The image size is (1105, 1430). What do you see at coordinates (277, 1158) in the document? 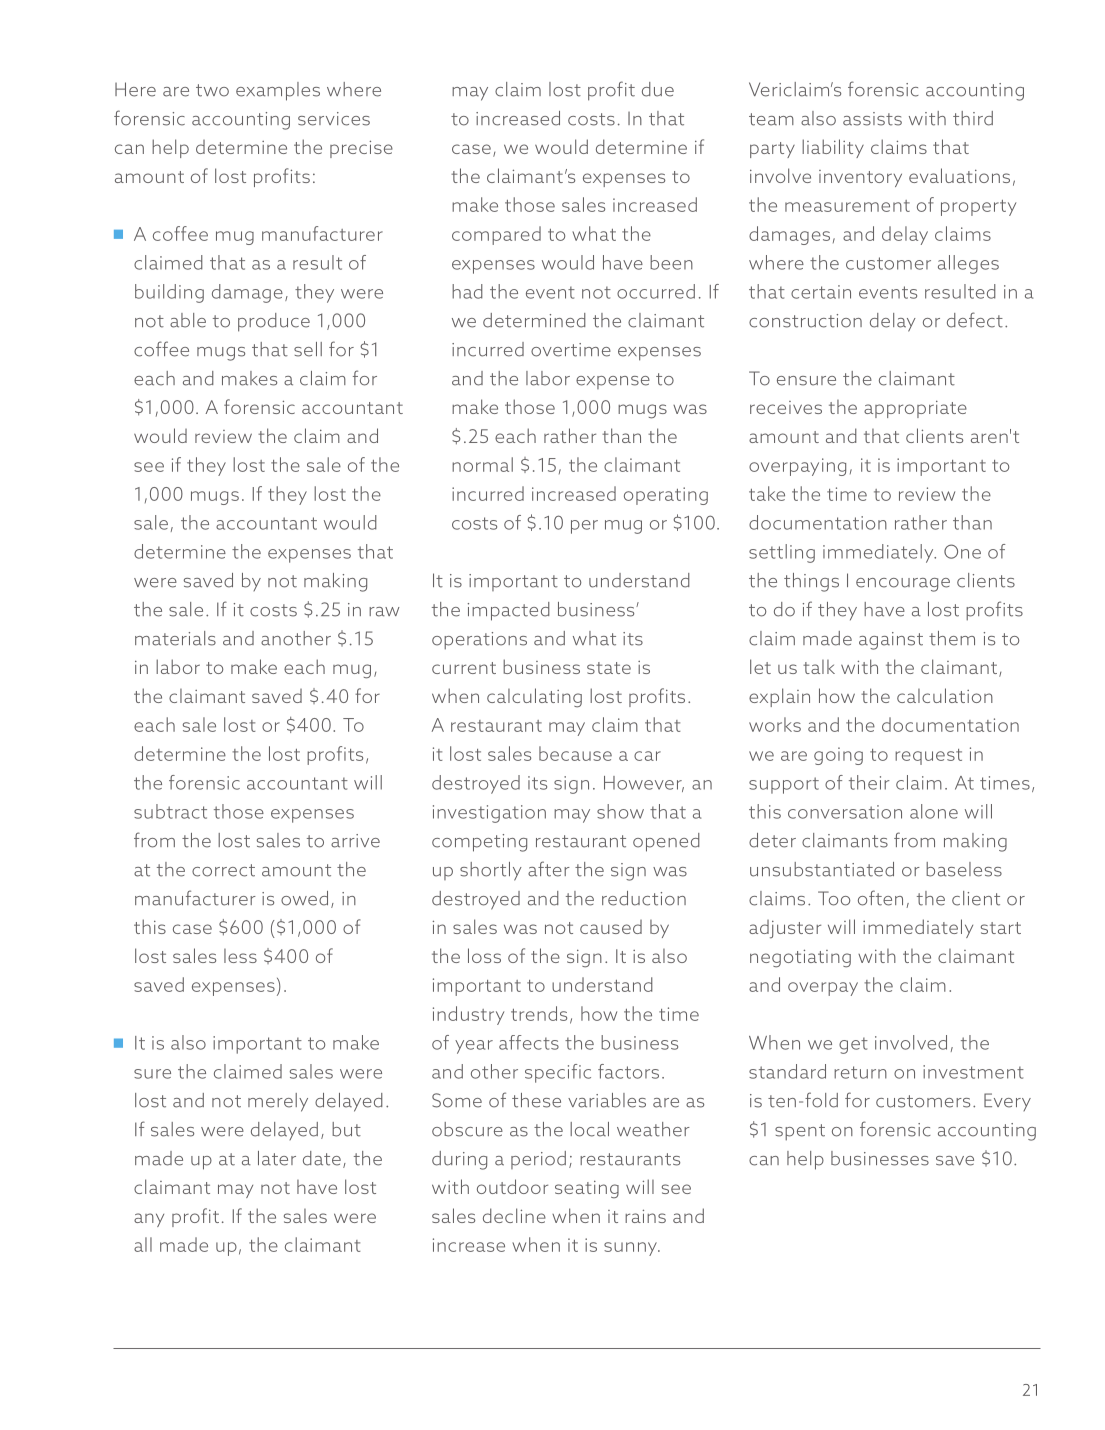
I see `later` at bounding box center [277, 1158].
